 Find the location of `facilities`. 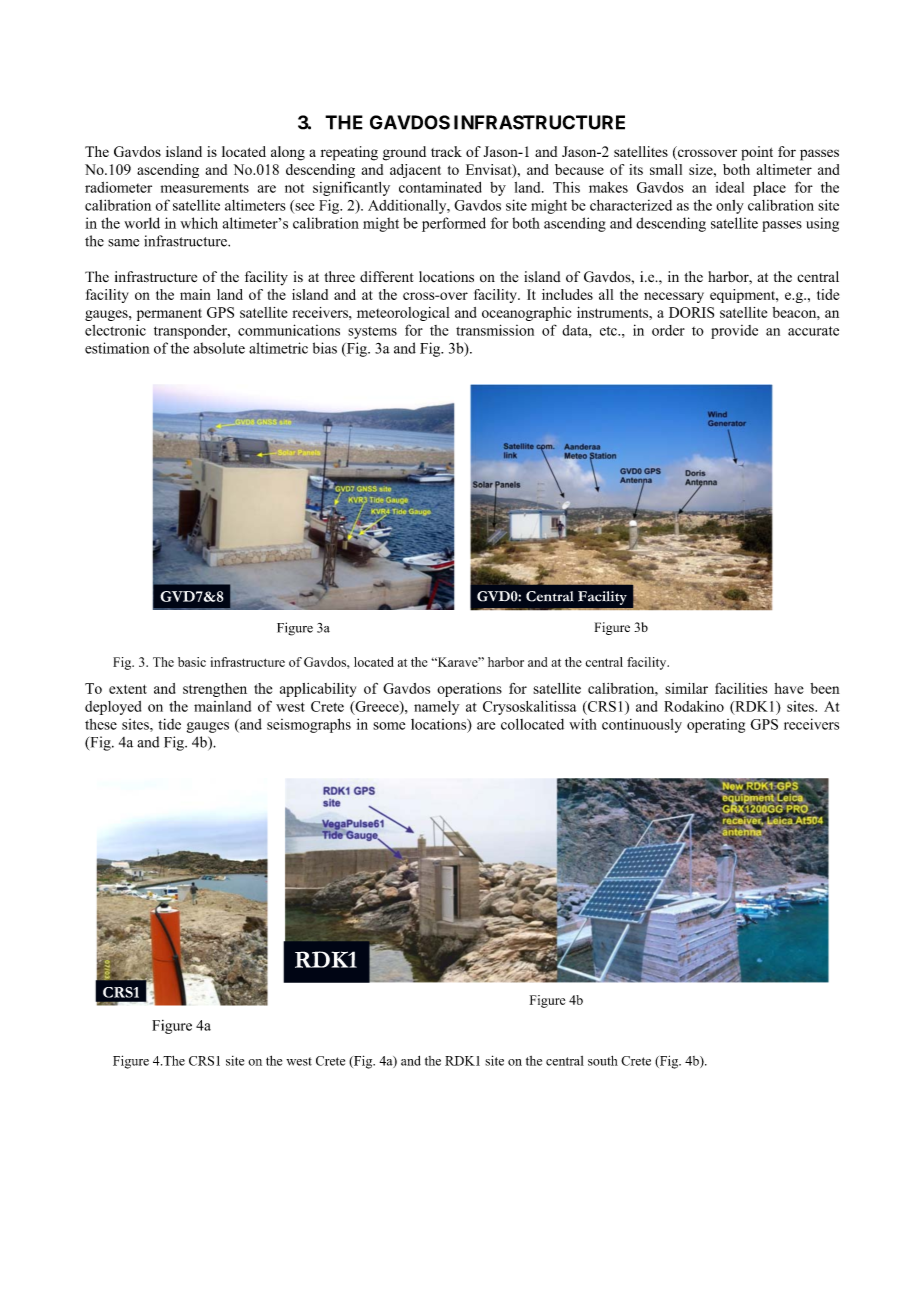

facilities is located at coordinates (741, 688).
